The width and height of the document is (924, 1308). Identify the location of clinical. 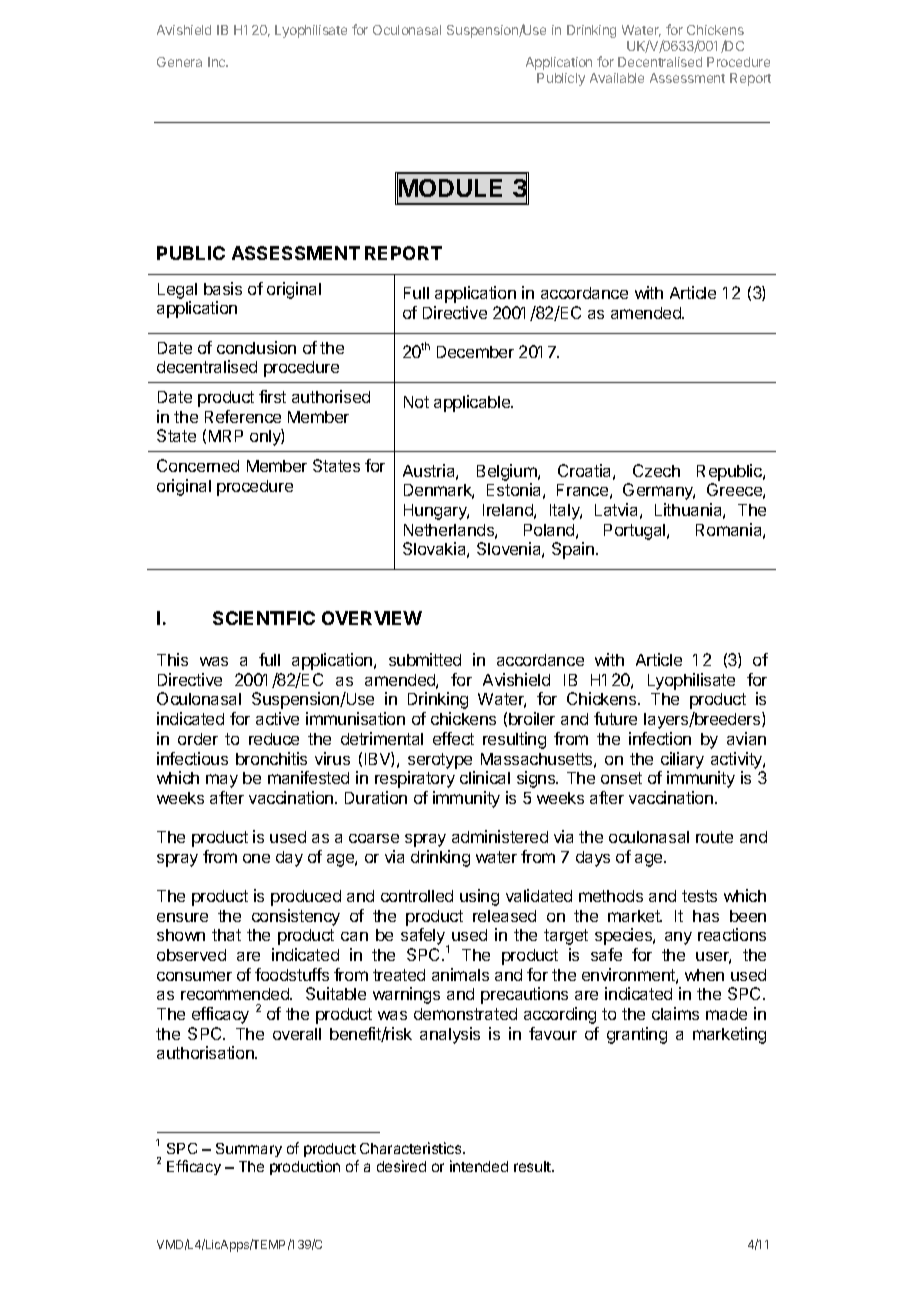
(485, 777).
